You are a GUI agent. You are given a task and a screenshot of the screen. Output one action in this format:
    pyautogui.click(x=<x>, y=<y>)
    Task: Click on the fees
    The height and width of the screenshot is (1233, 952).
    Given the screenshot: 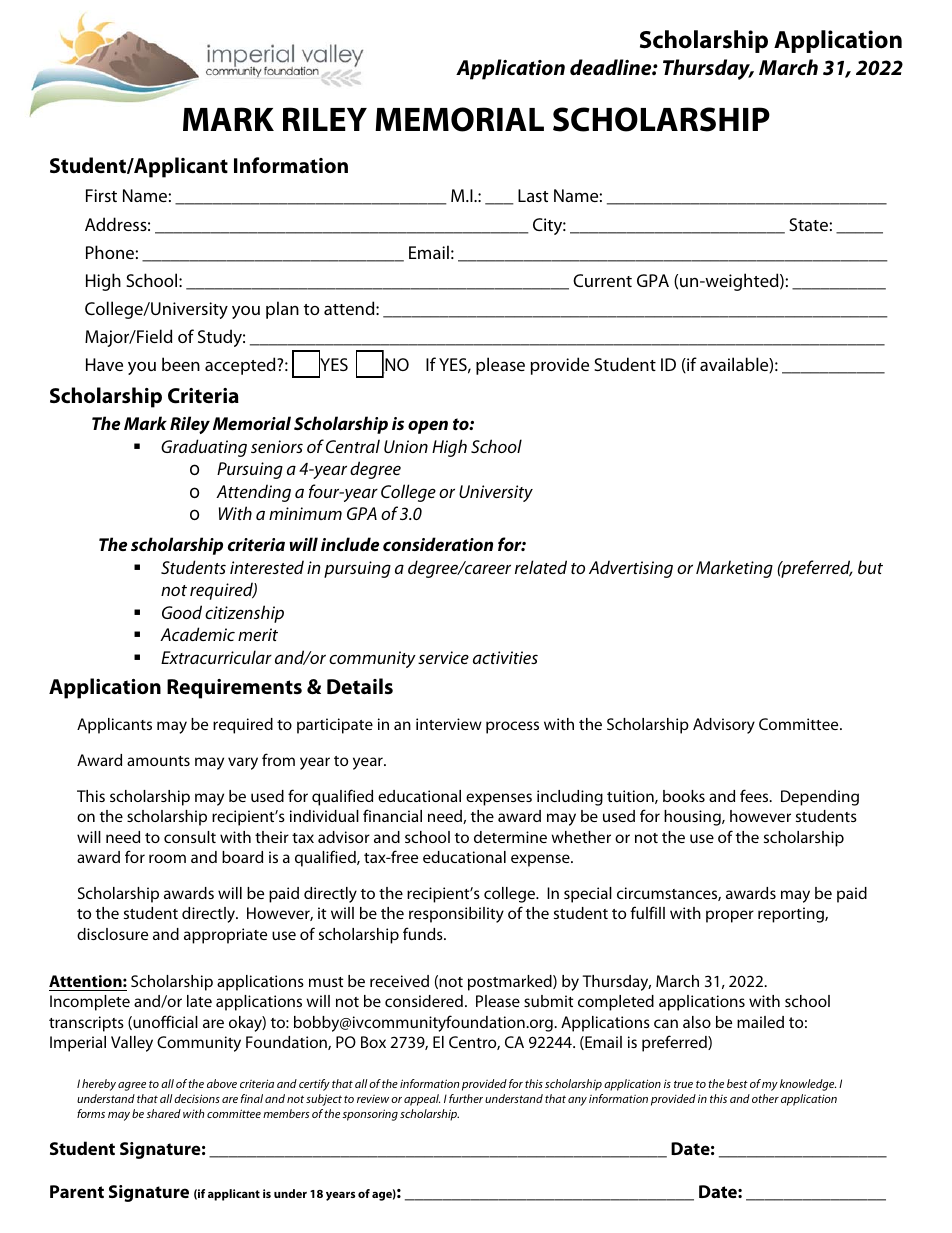 What is the action you would take?
    pyautogui.click(x=755, y=795)
